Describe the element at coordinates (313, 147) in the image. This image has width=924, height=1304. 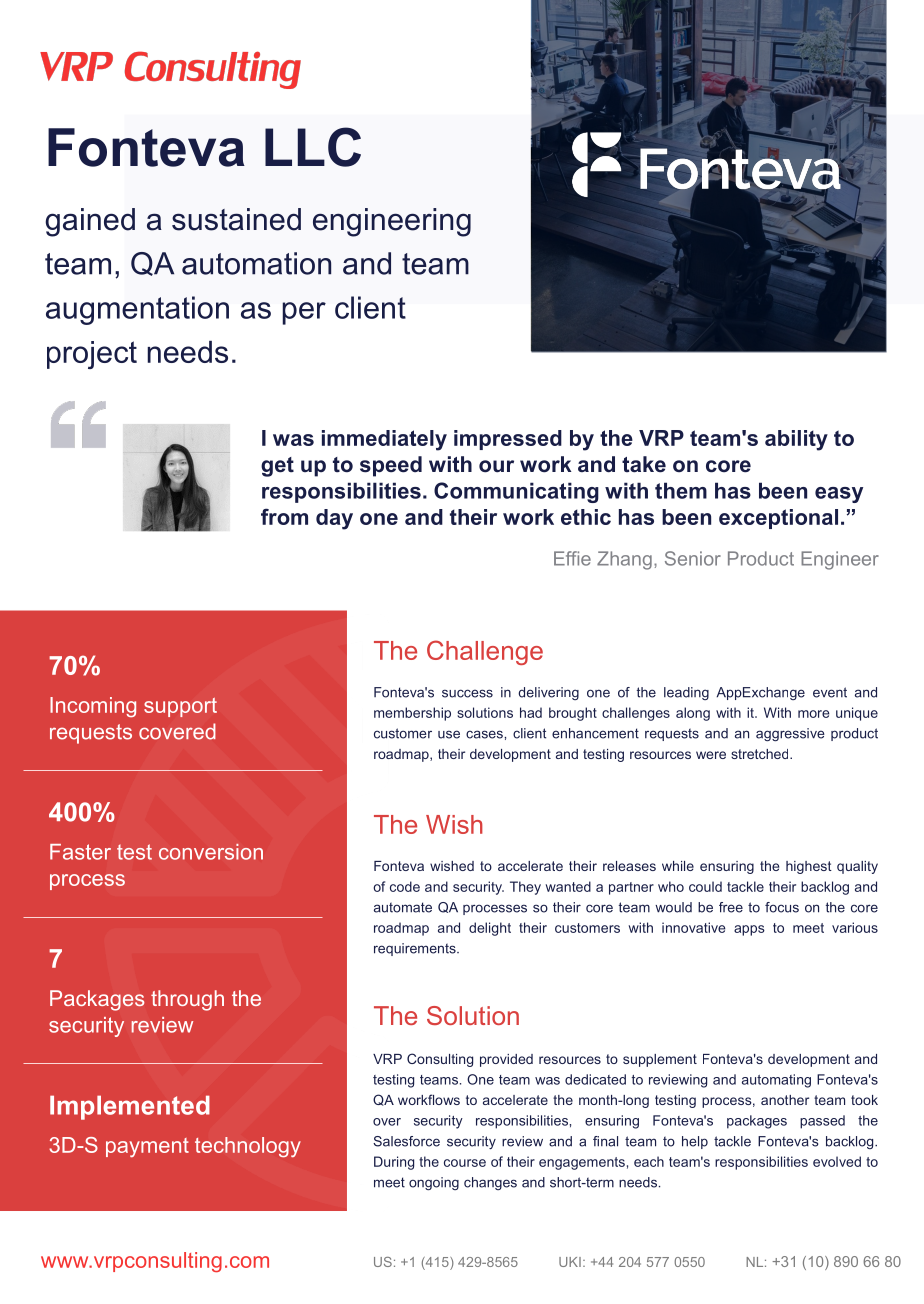
I see `LLC` at that location.
